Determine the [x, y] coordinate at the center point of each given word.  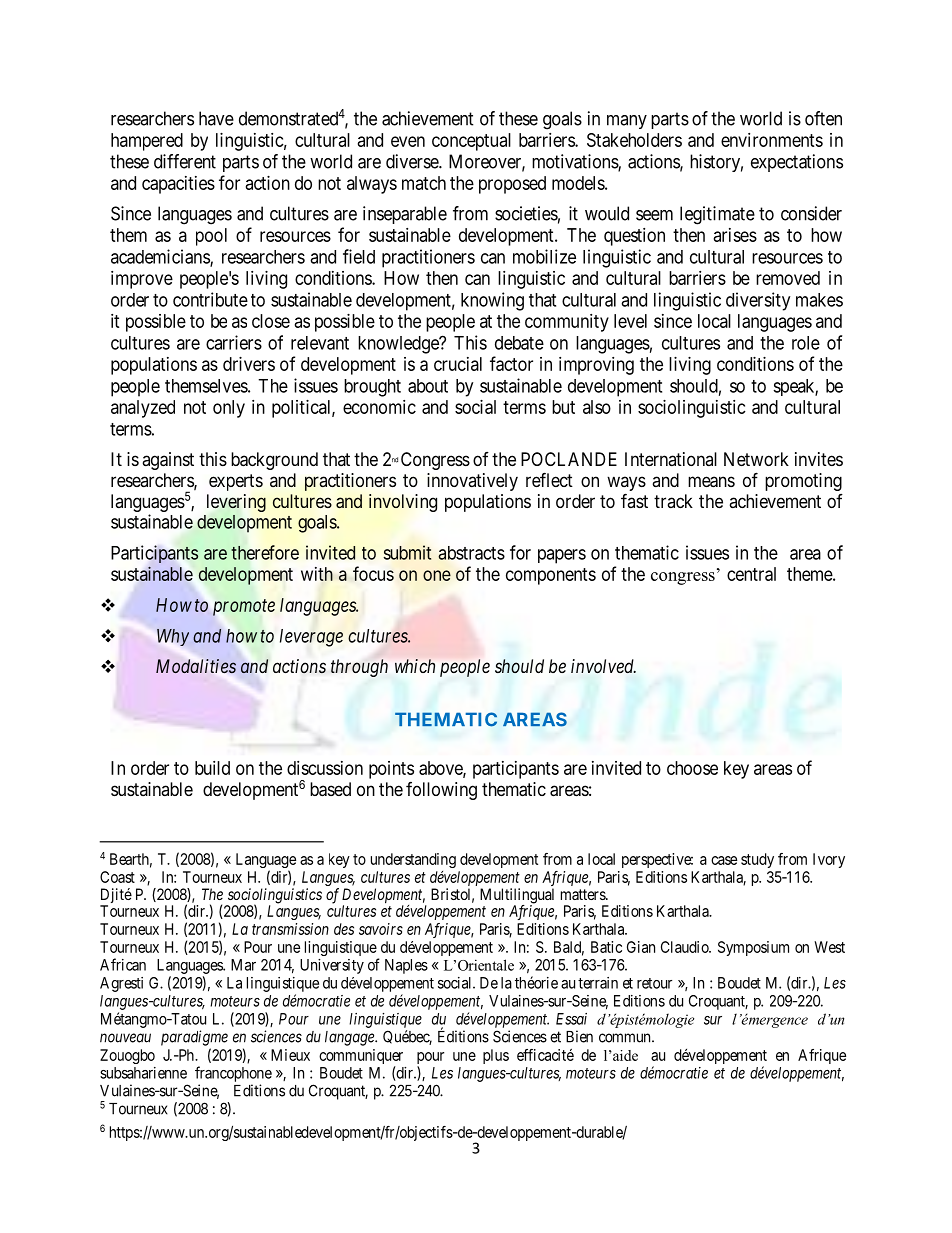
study [757, 860]
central [751, 574]
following [441, 791]
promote [244, 607]
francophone [233, 1074]
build [212, 768]
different [185, 161]
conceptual [471, 142]
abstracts [471, 553]
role [806, 343]
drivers [249, 364]
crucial [458, 364]
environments [772, 140]
